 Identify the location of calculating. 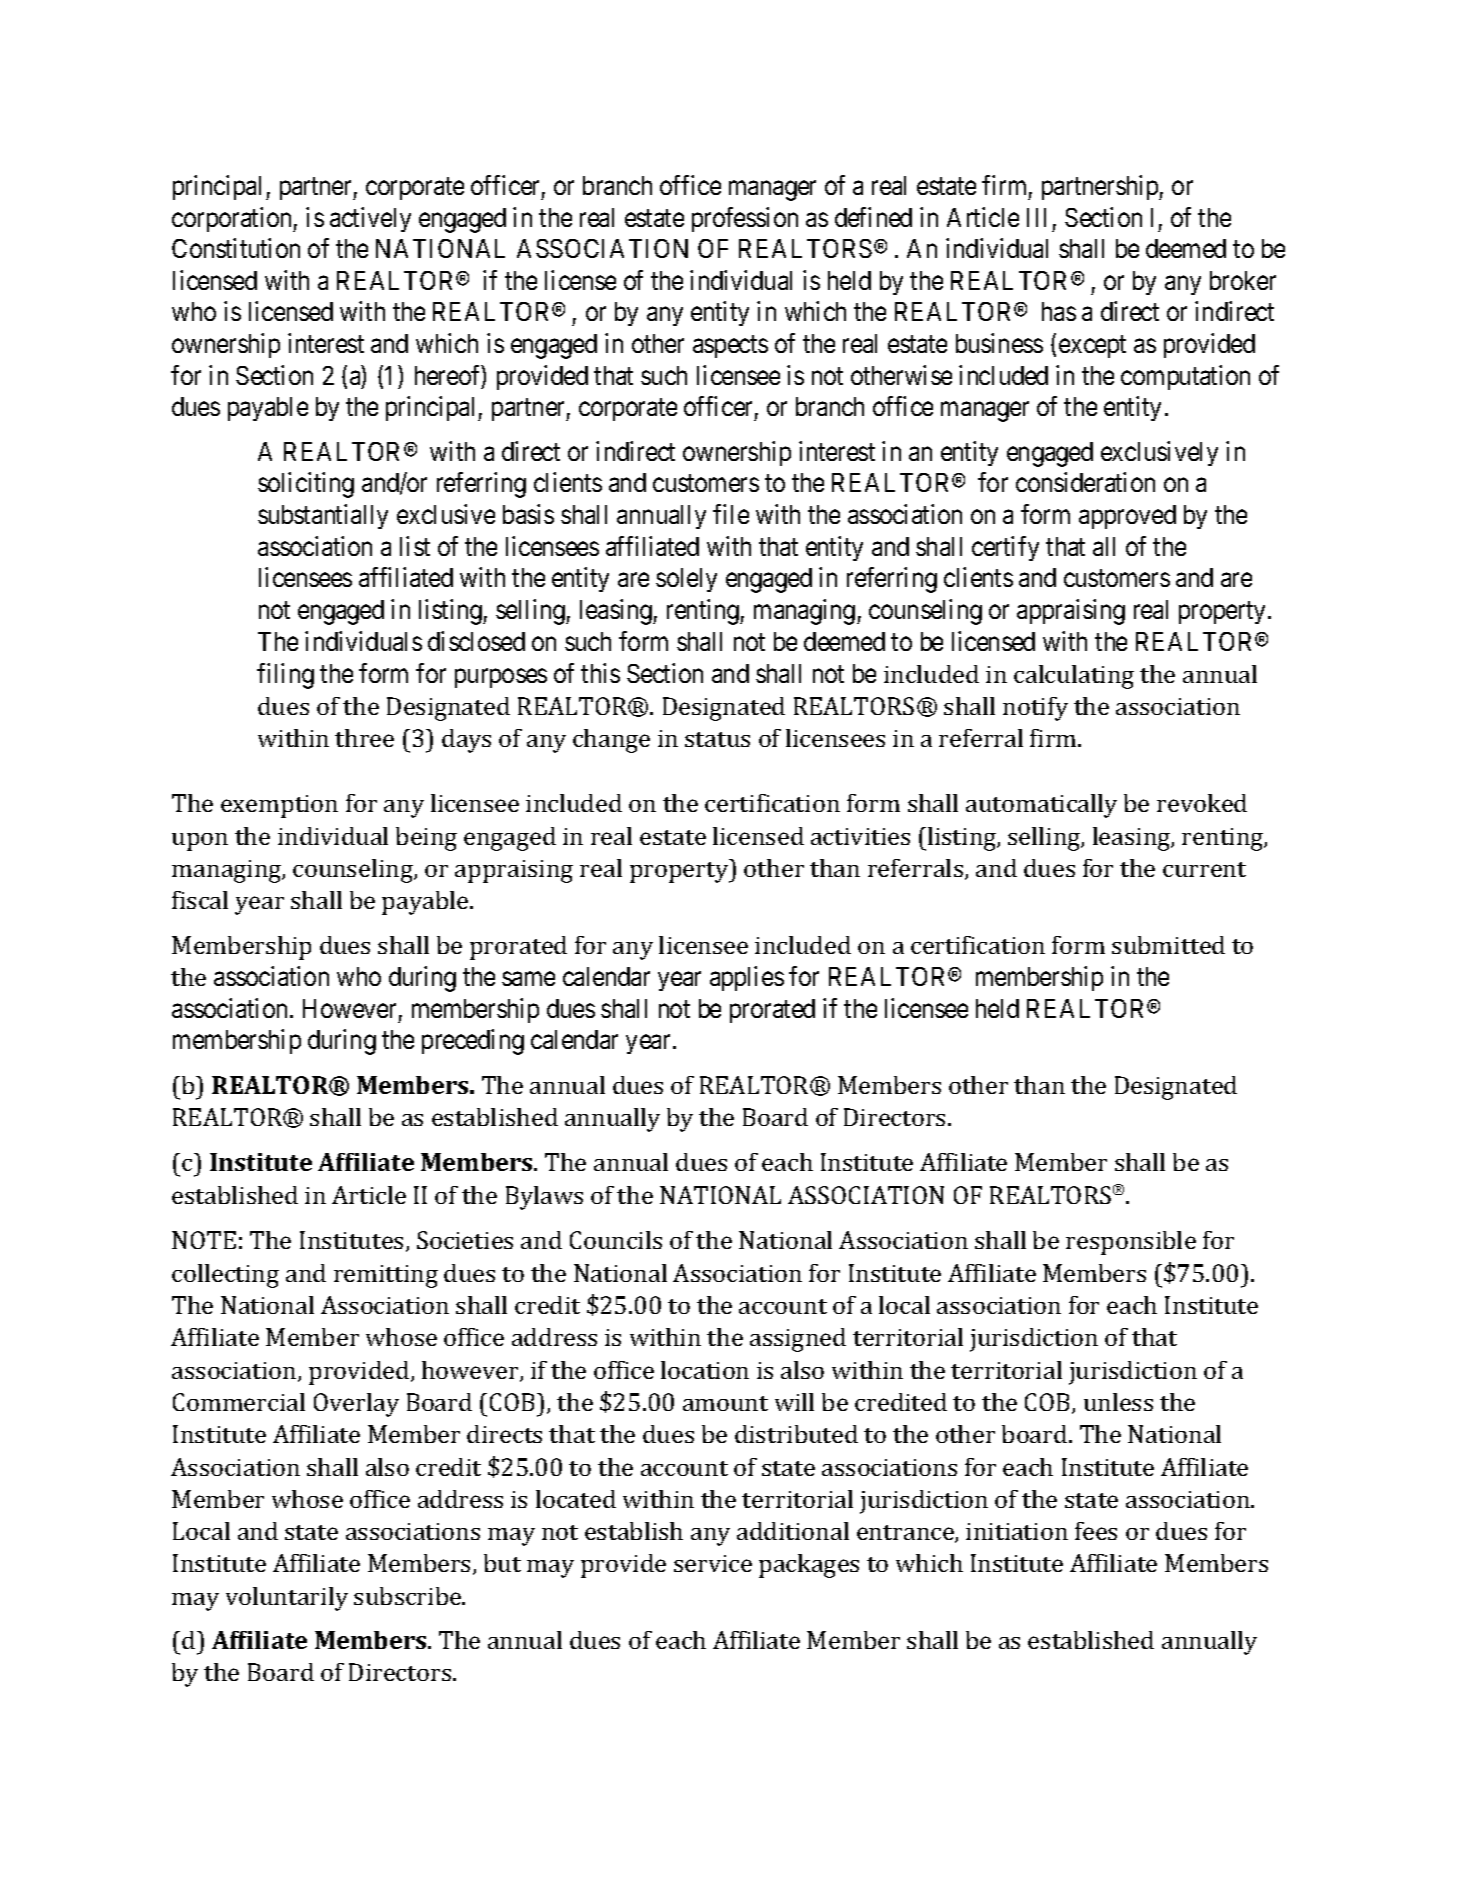
(1074, 677).
